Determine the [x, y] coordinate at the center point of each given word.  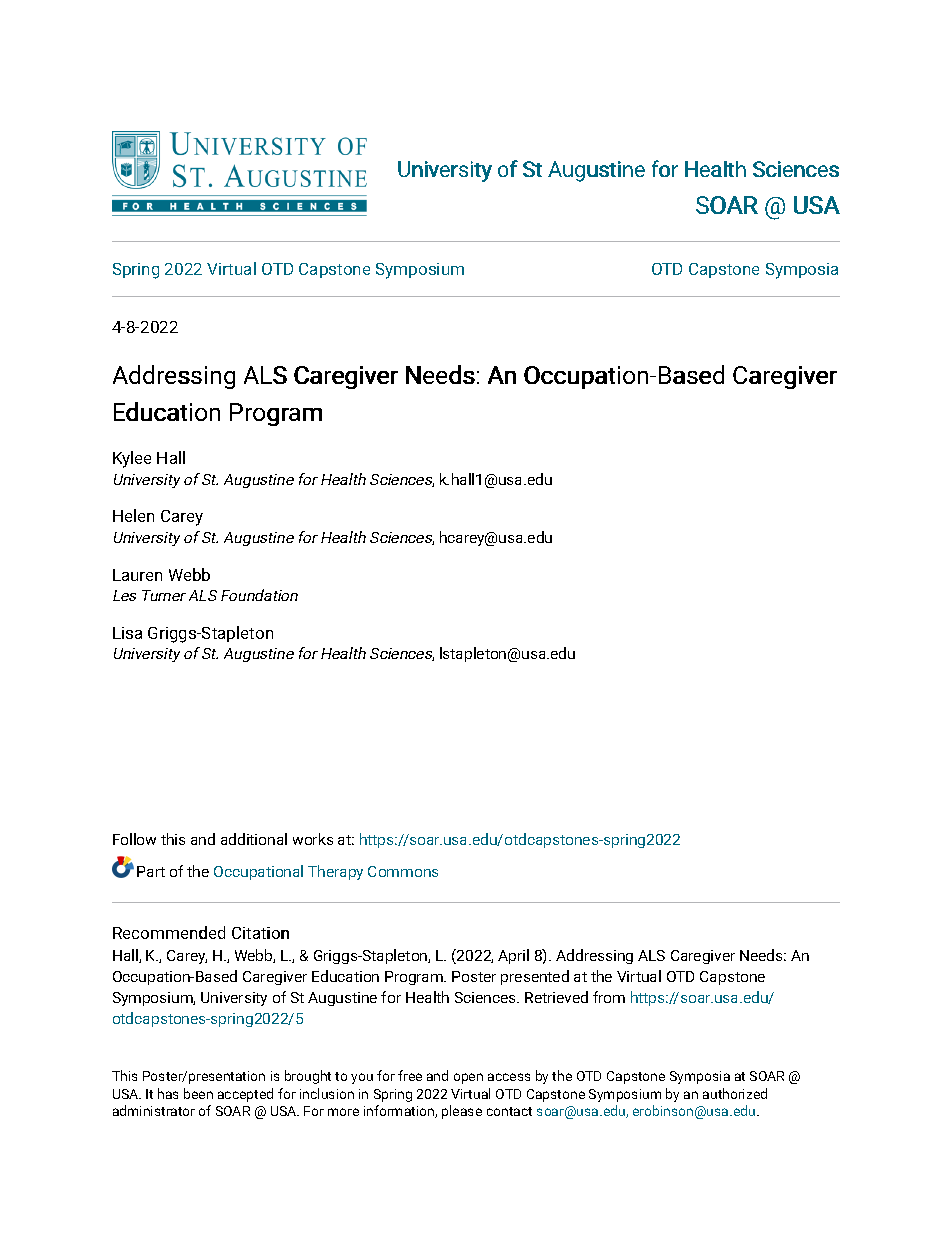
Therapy [335, 872]
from [609, 997]
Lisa [127, 633]
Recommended [169, 932]
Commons [403, 871]
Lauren [137, 575]
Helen [133, 515]
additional [254, 839]
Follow [134, 839]
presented [535, 977]
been [198, 1093]
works [313, 839]
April [513, 956]
